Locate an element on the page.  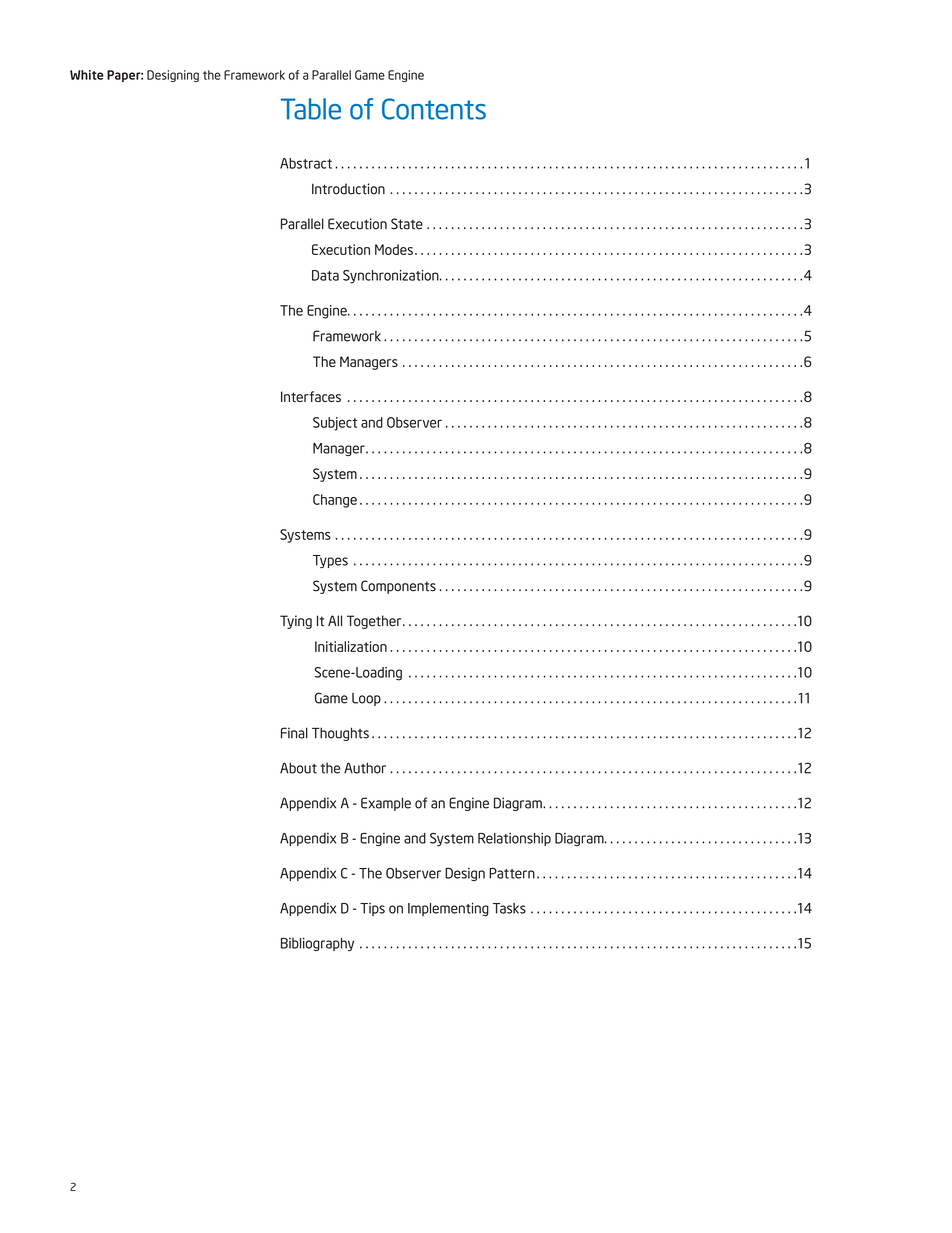
Bibliography is located at coordinates (317, 944).
